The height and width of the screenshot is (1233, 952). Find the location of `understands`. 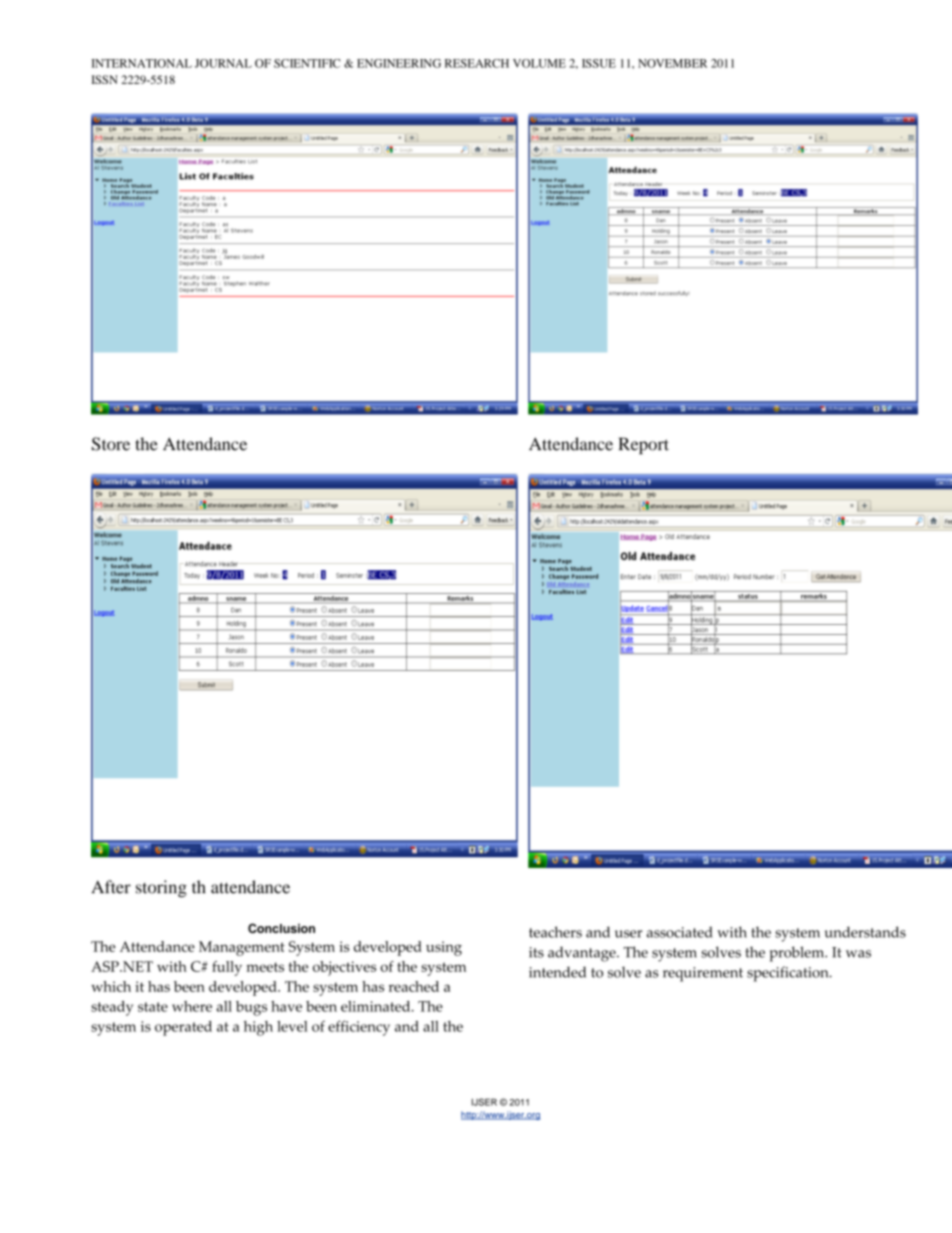

understands is located at coordinates (865, 932).
